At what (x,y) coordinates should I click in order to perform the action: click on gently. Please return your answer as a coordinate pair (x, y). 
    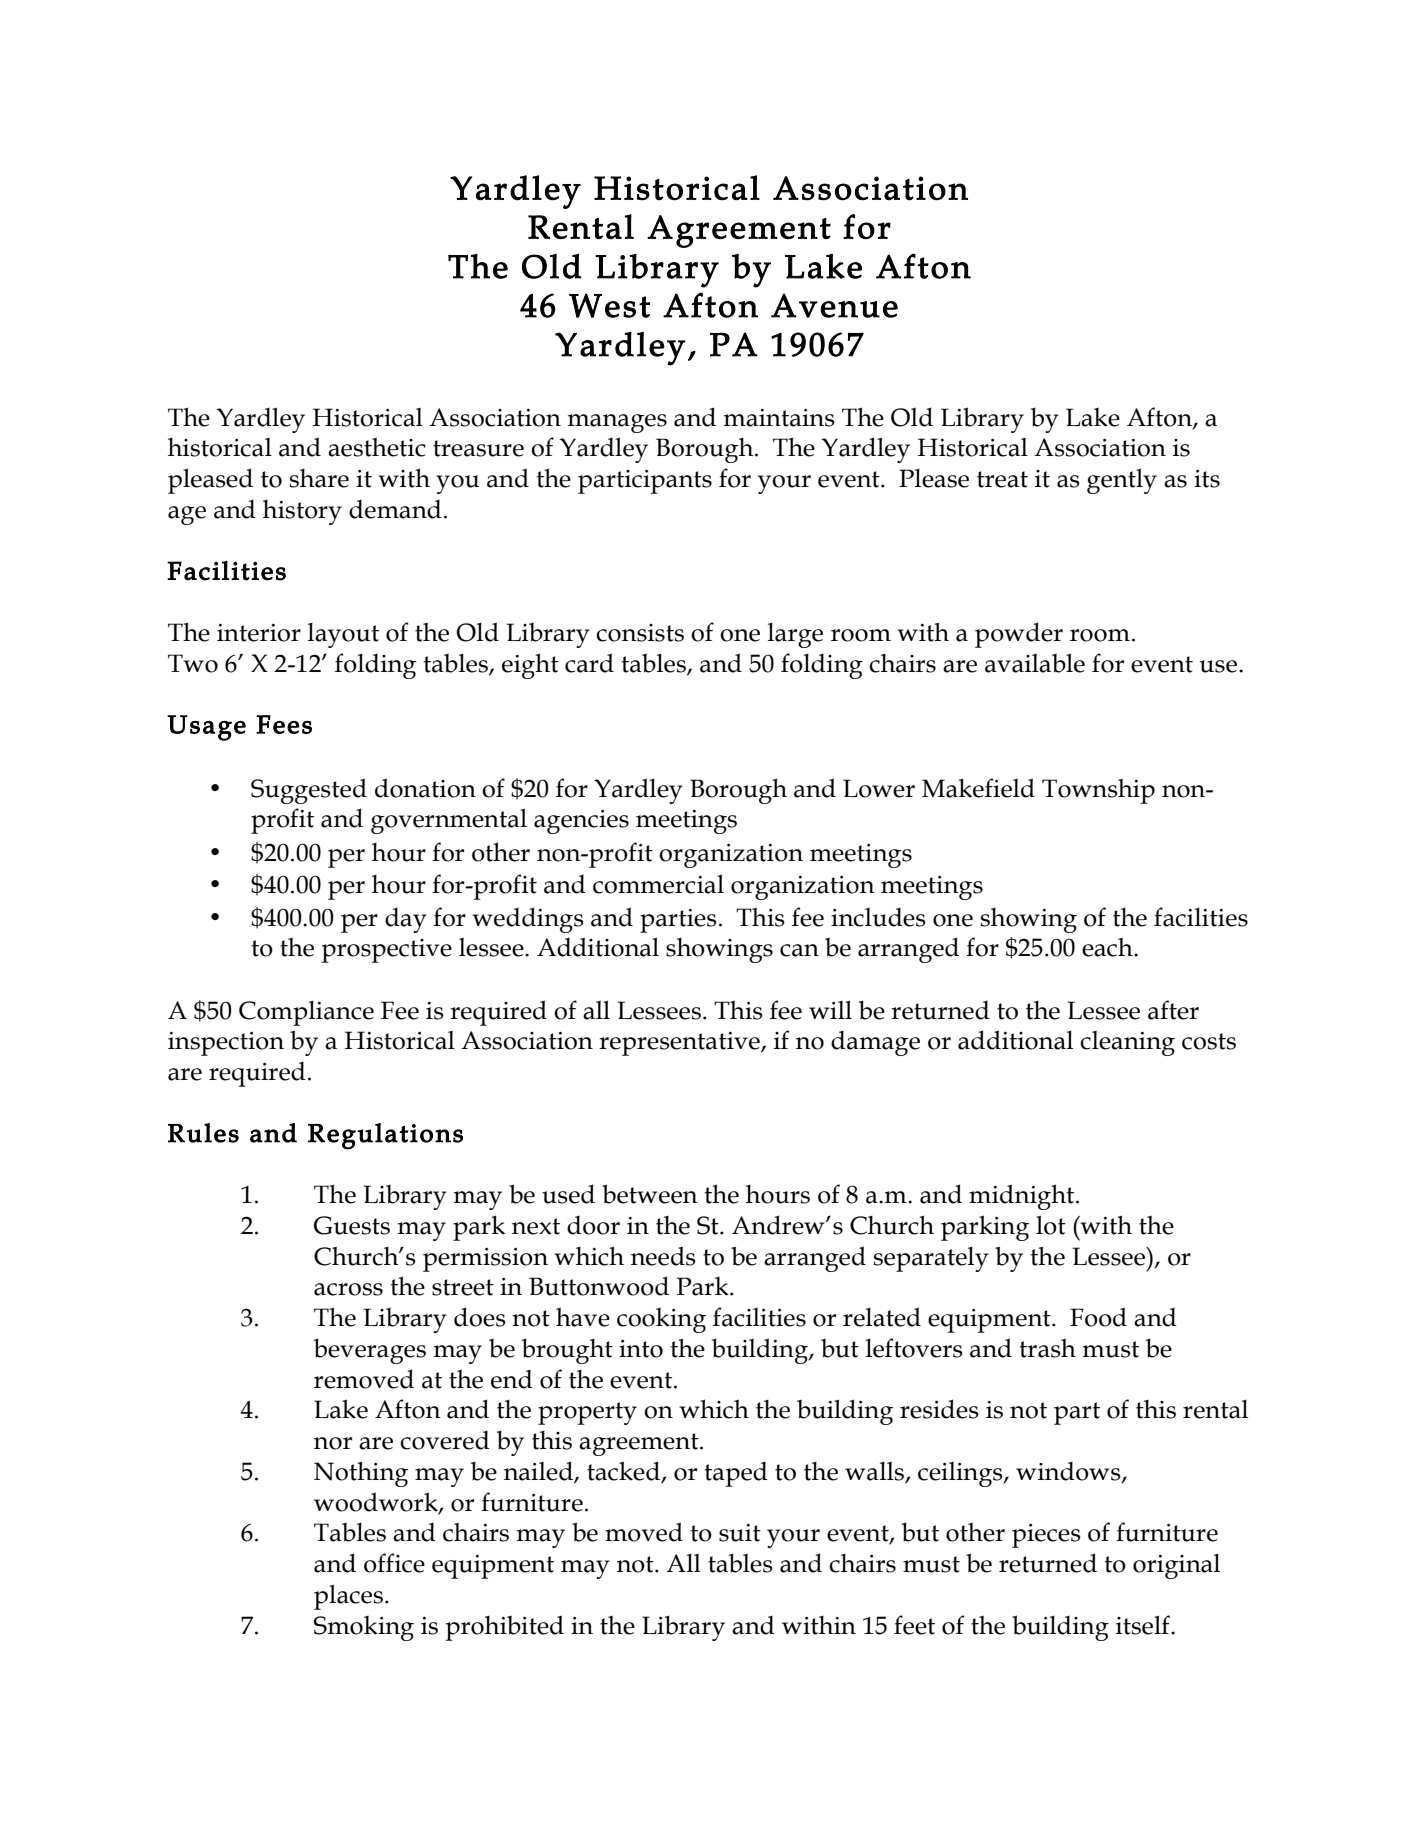
    Looking at the image, I should click on (1122, 481).
